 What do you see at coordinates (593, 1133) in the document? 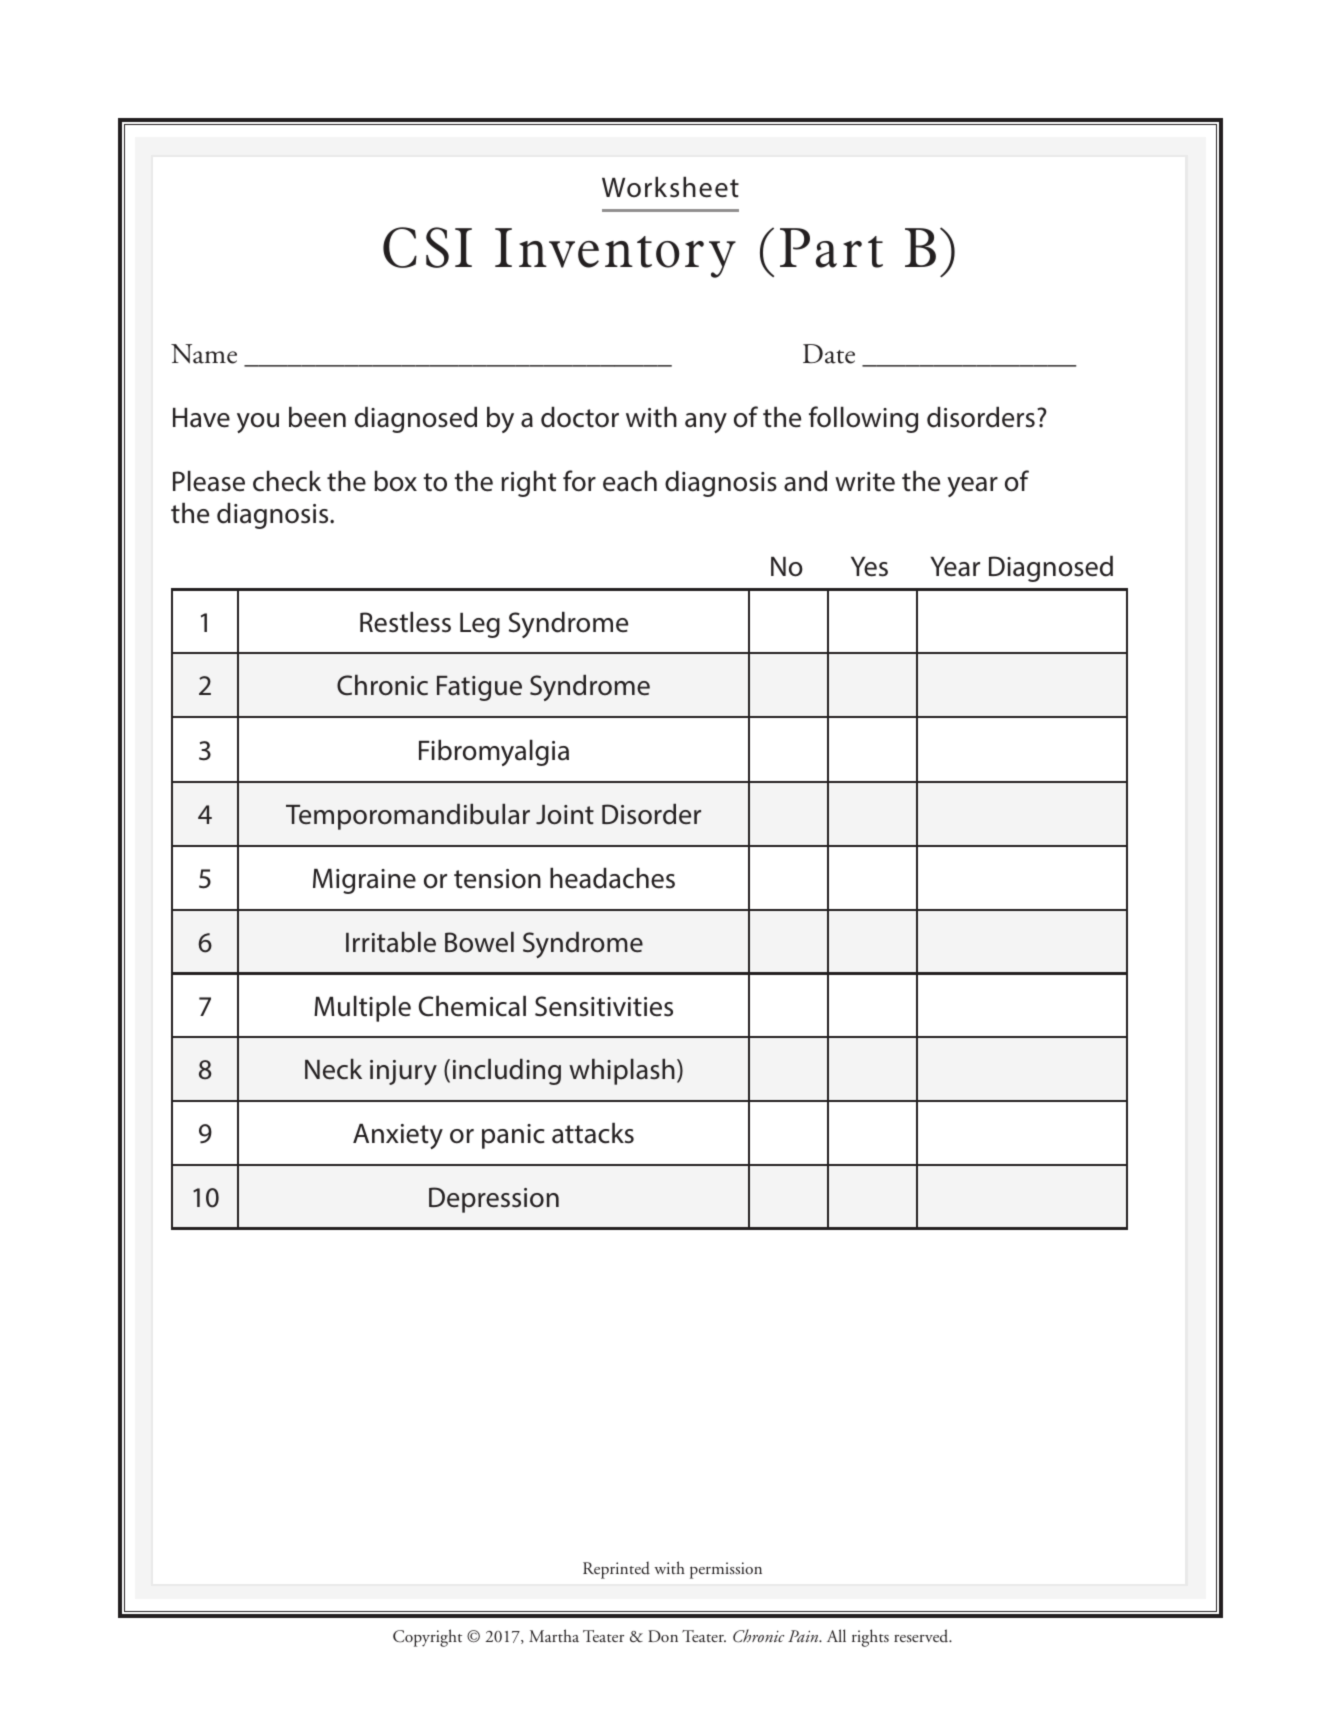
I see `attacks` at bounding box center [593, 1133].
